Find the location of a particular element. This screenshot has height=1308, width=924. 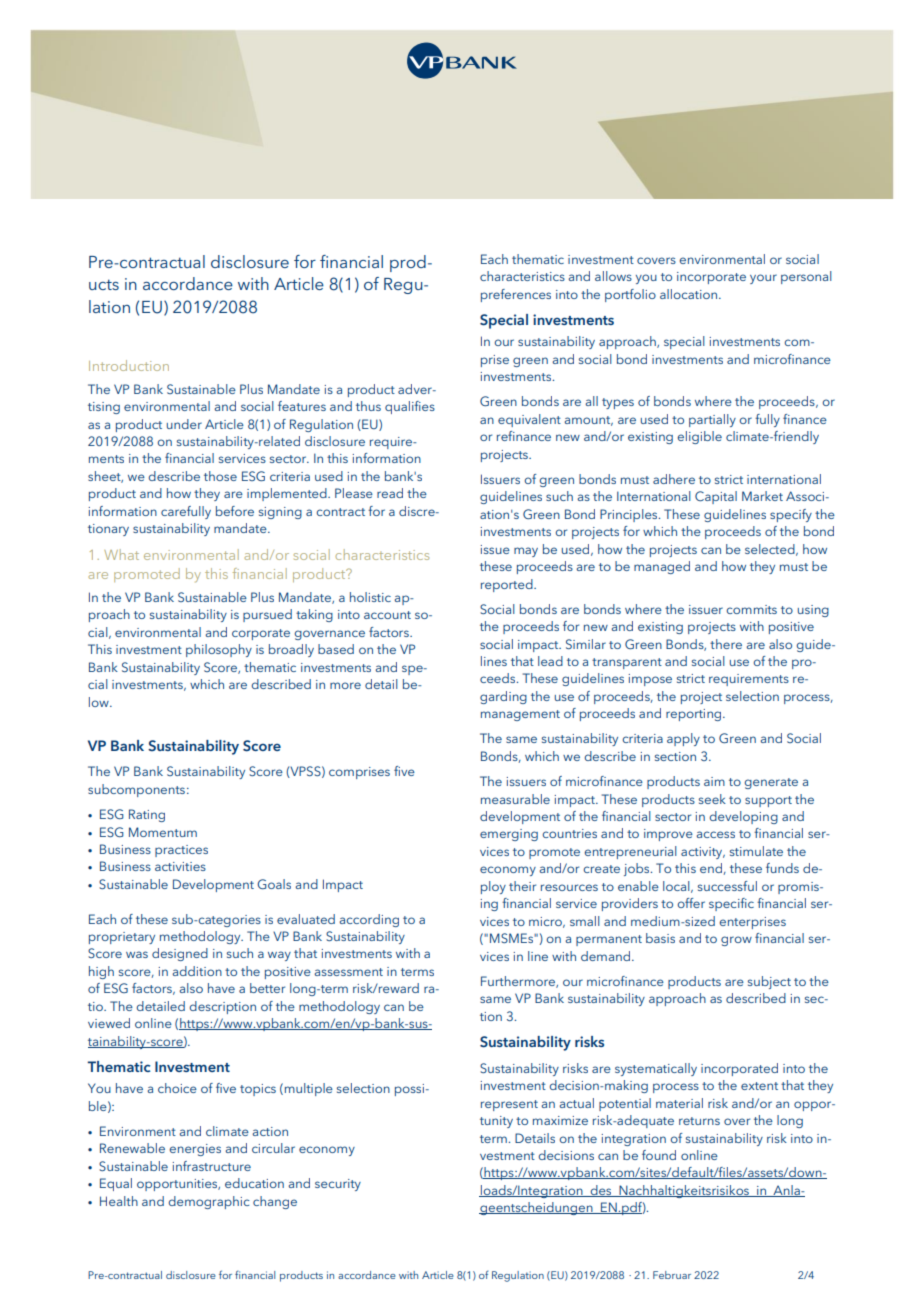

under is located at coordinates (184, 424).
